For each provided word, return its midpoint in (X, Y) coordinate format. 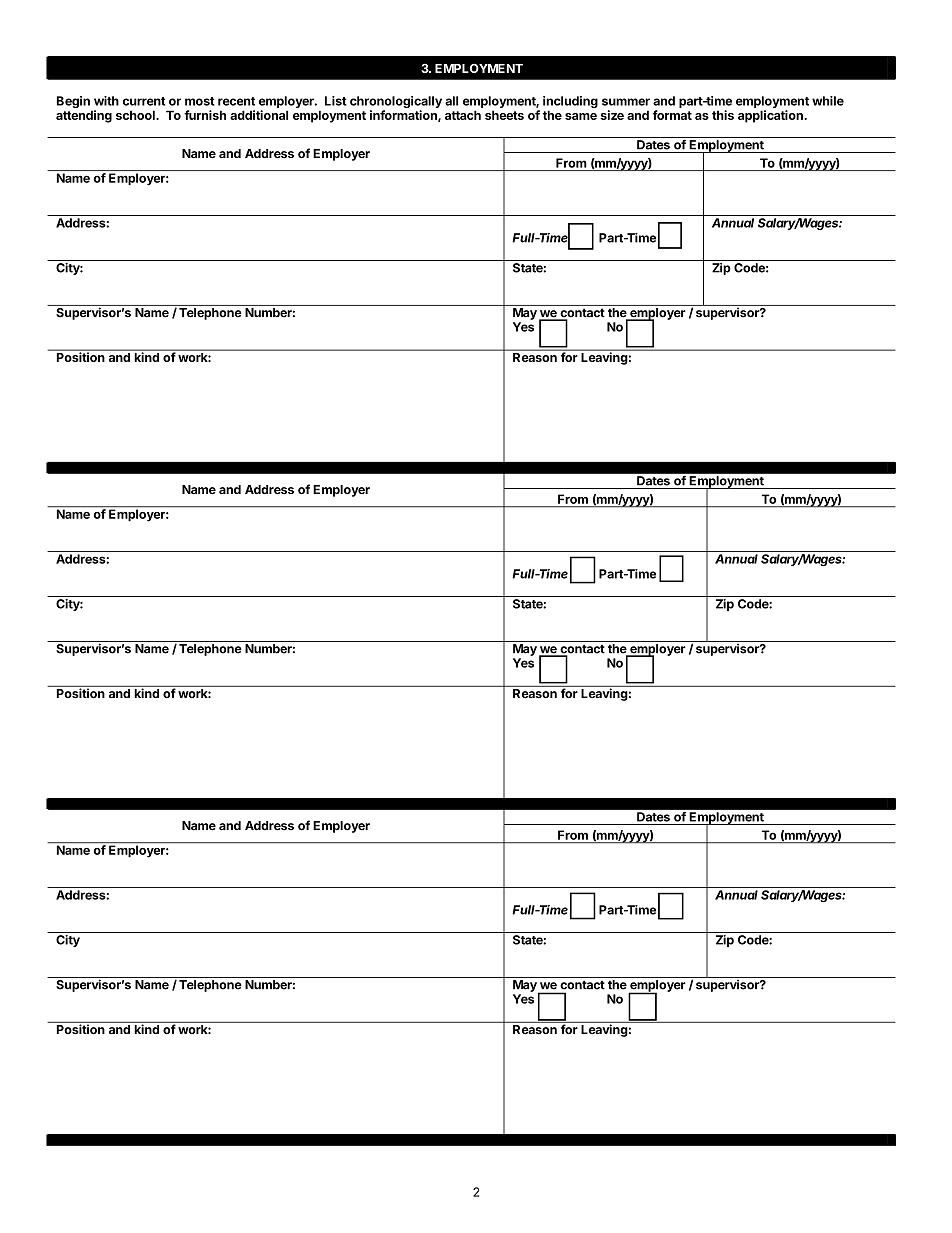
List (336, 101)
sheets (504, 115)
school (136, 115)
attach (463, 115)
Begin (74, 103)
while (828, 101)
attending (84, 116)
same (581, 116)
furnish (205, 115)
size (612, 115)
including (570, 103)
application (771, 116)
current (144, 101)
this (723, 115)
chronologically (396, 103)
